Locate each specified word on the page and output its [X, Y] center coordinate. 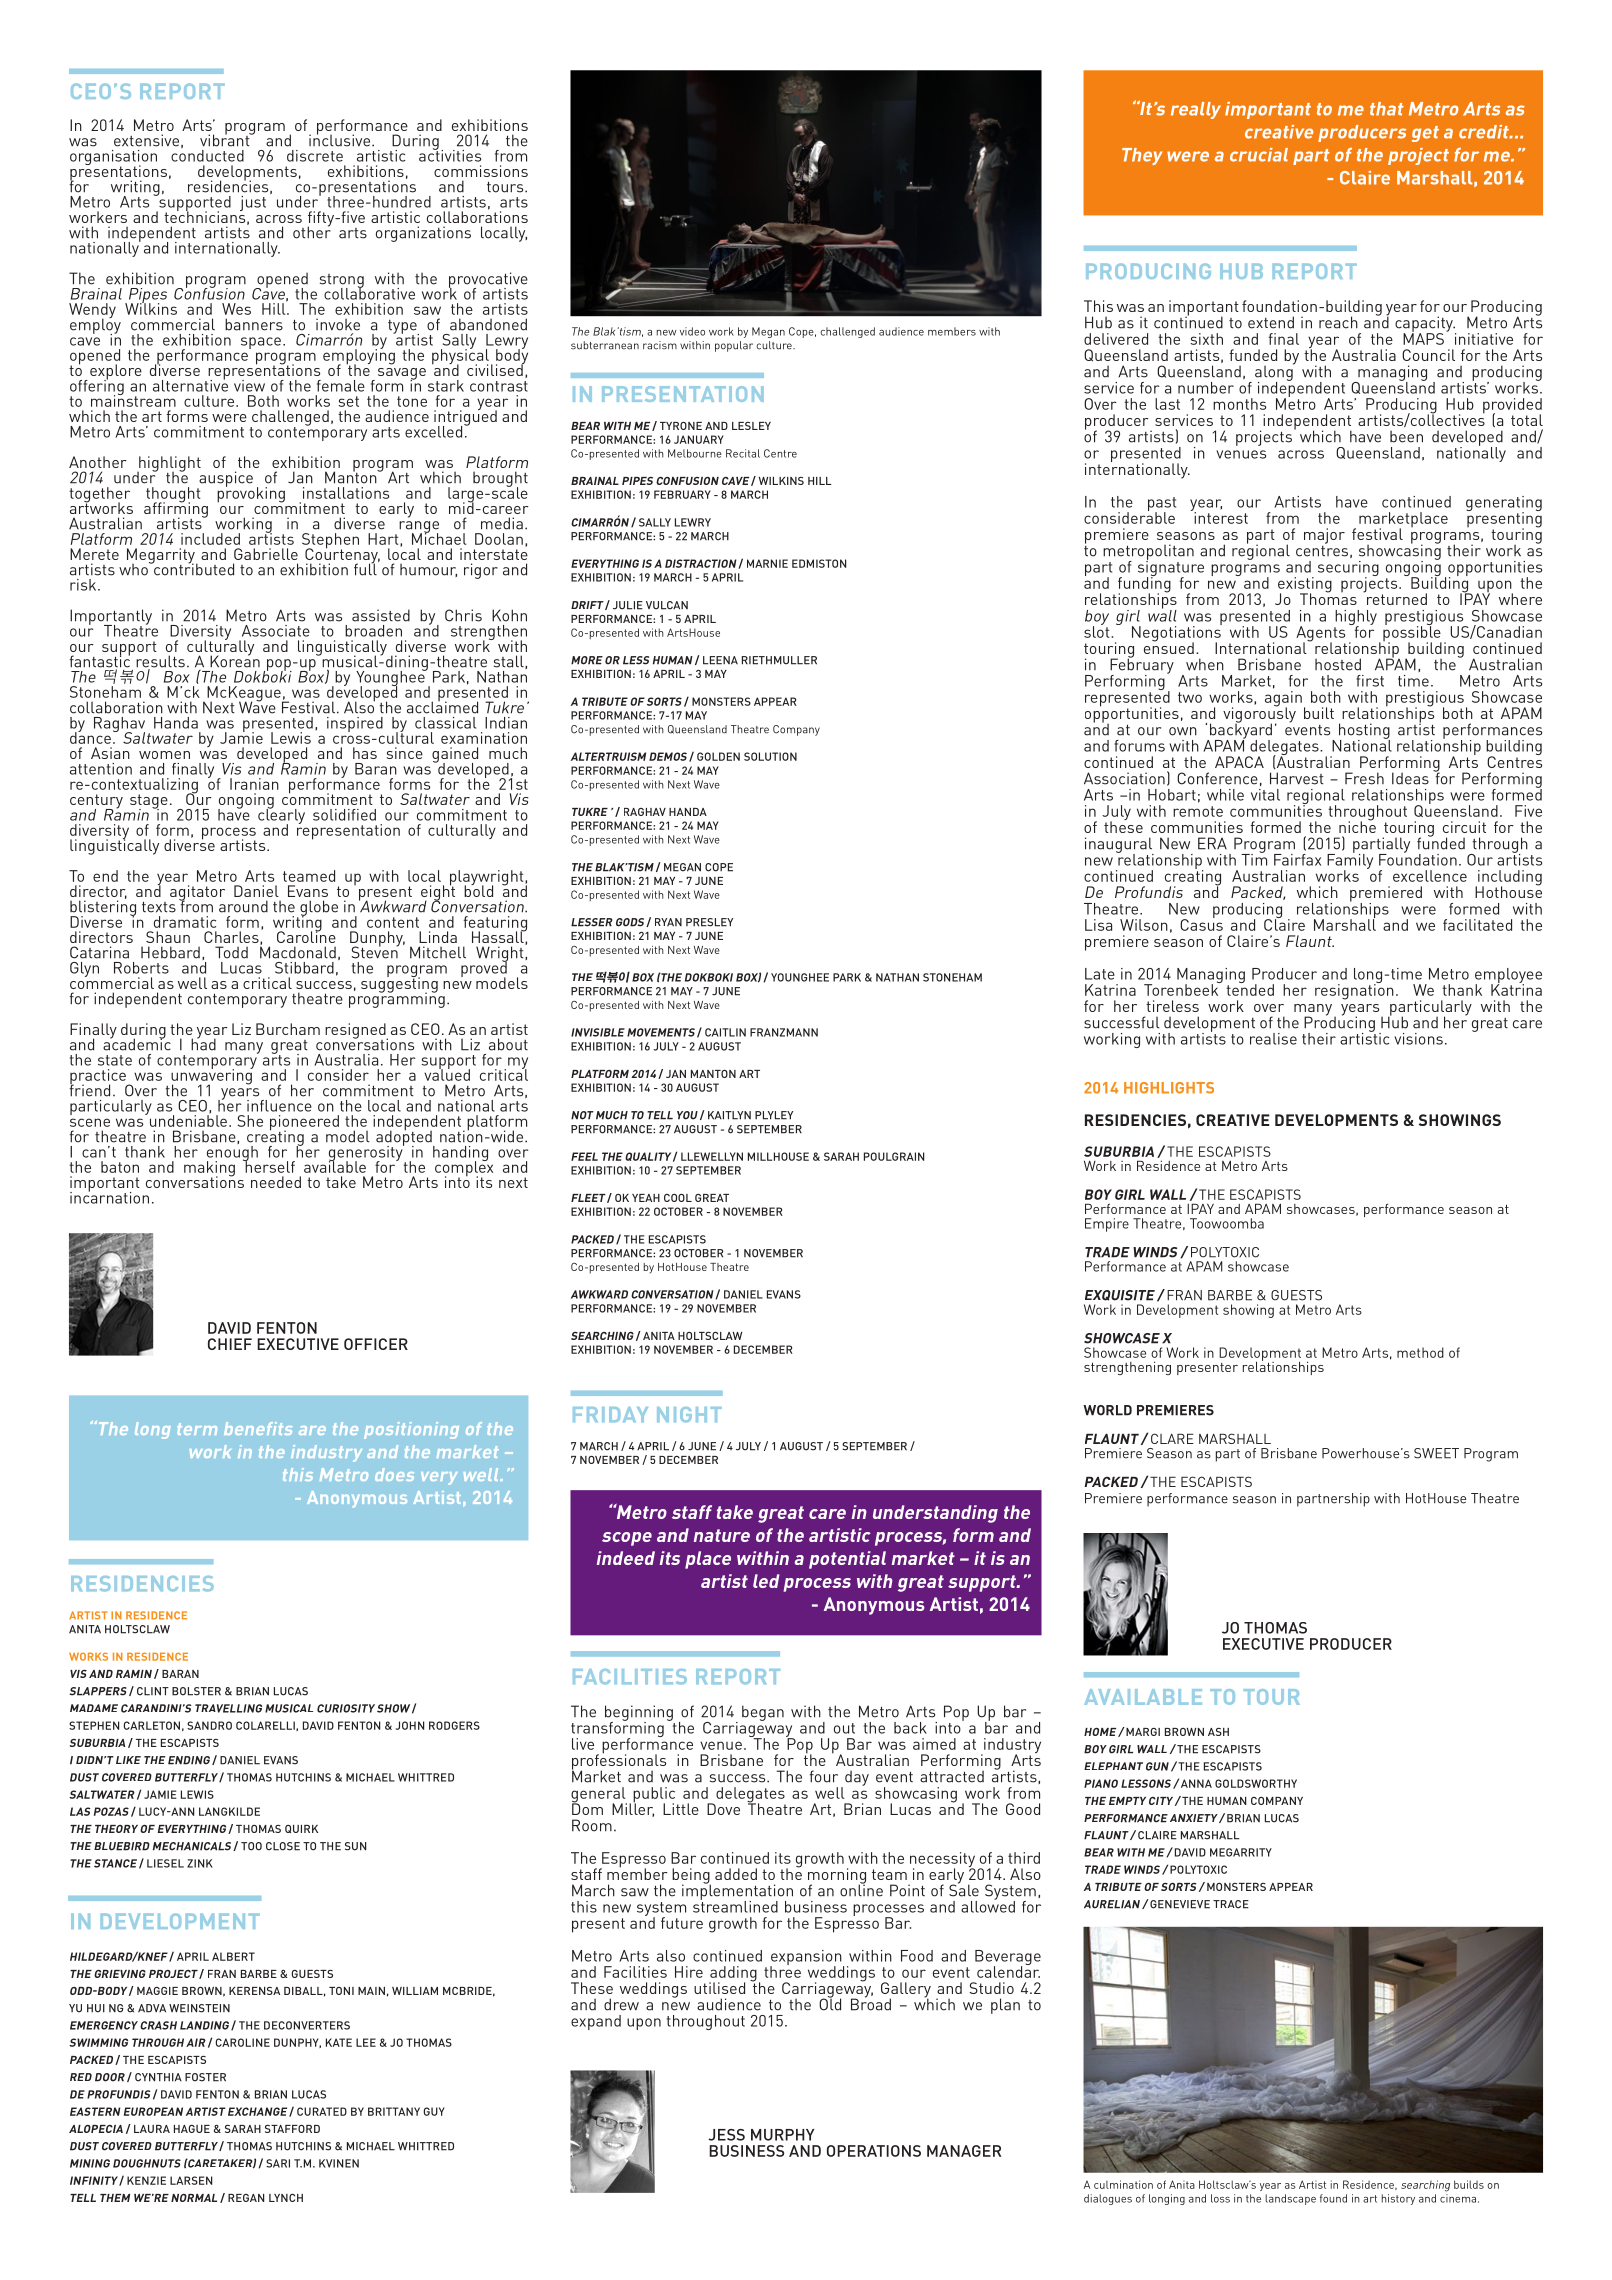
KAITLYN [729, 1115]
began [763, 1713]
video [692, 331]
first [1370, 681]
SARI [278, 2163]
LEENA [720, 660]
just [253, 203]
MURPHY [783, 2135]
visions [1418, 1039]
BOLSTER [196, 1691]
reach [1338, 322]
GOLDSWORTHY [1256, 1783]
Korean [235, 660]
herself [269, 1166]
